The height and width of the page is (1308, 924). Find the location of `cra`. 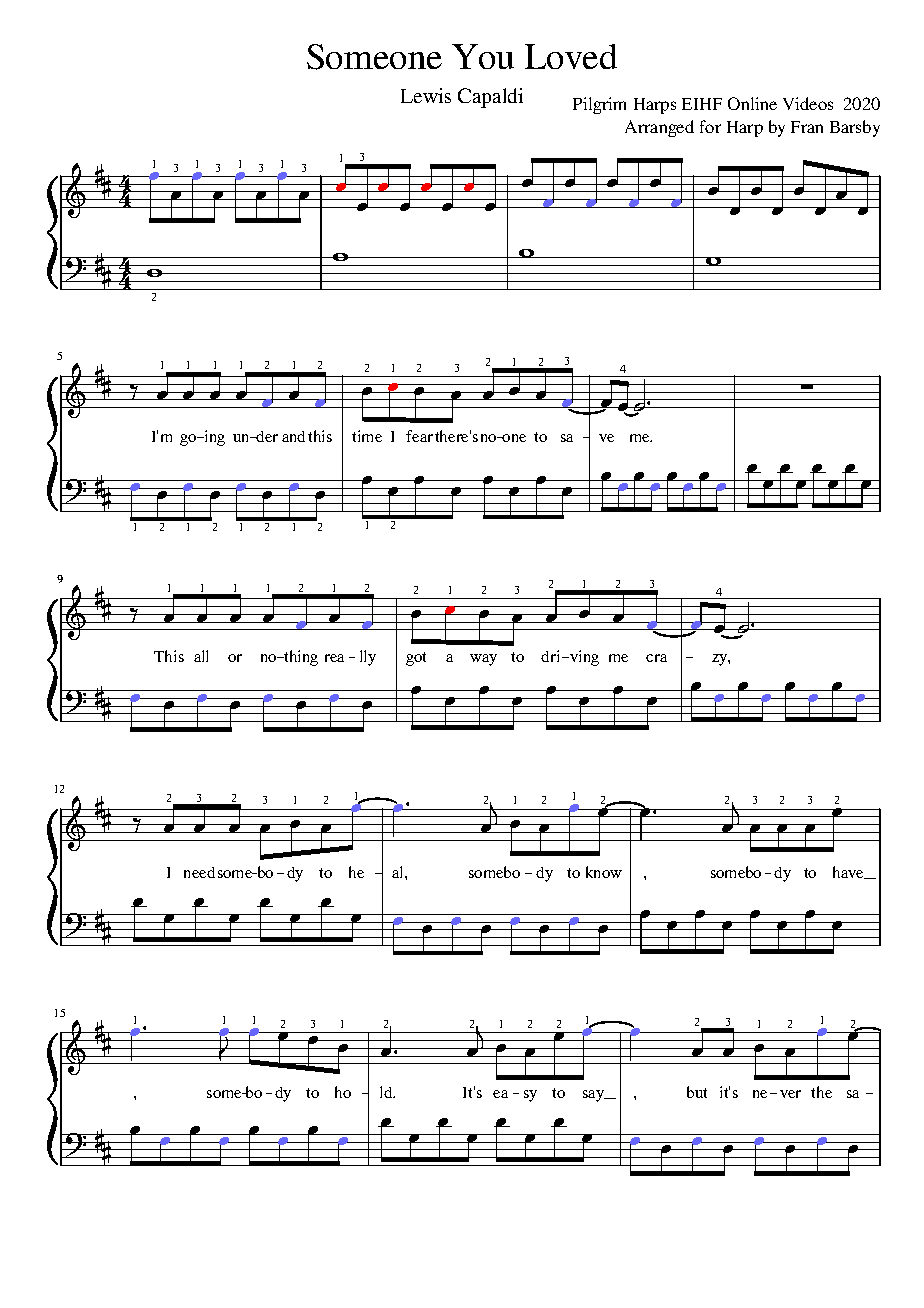

cra is located at coordinates (656, 658).
